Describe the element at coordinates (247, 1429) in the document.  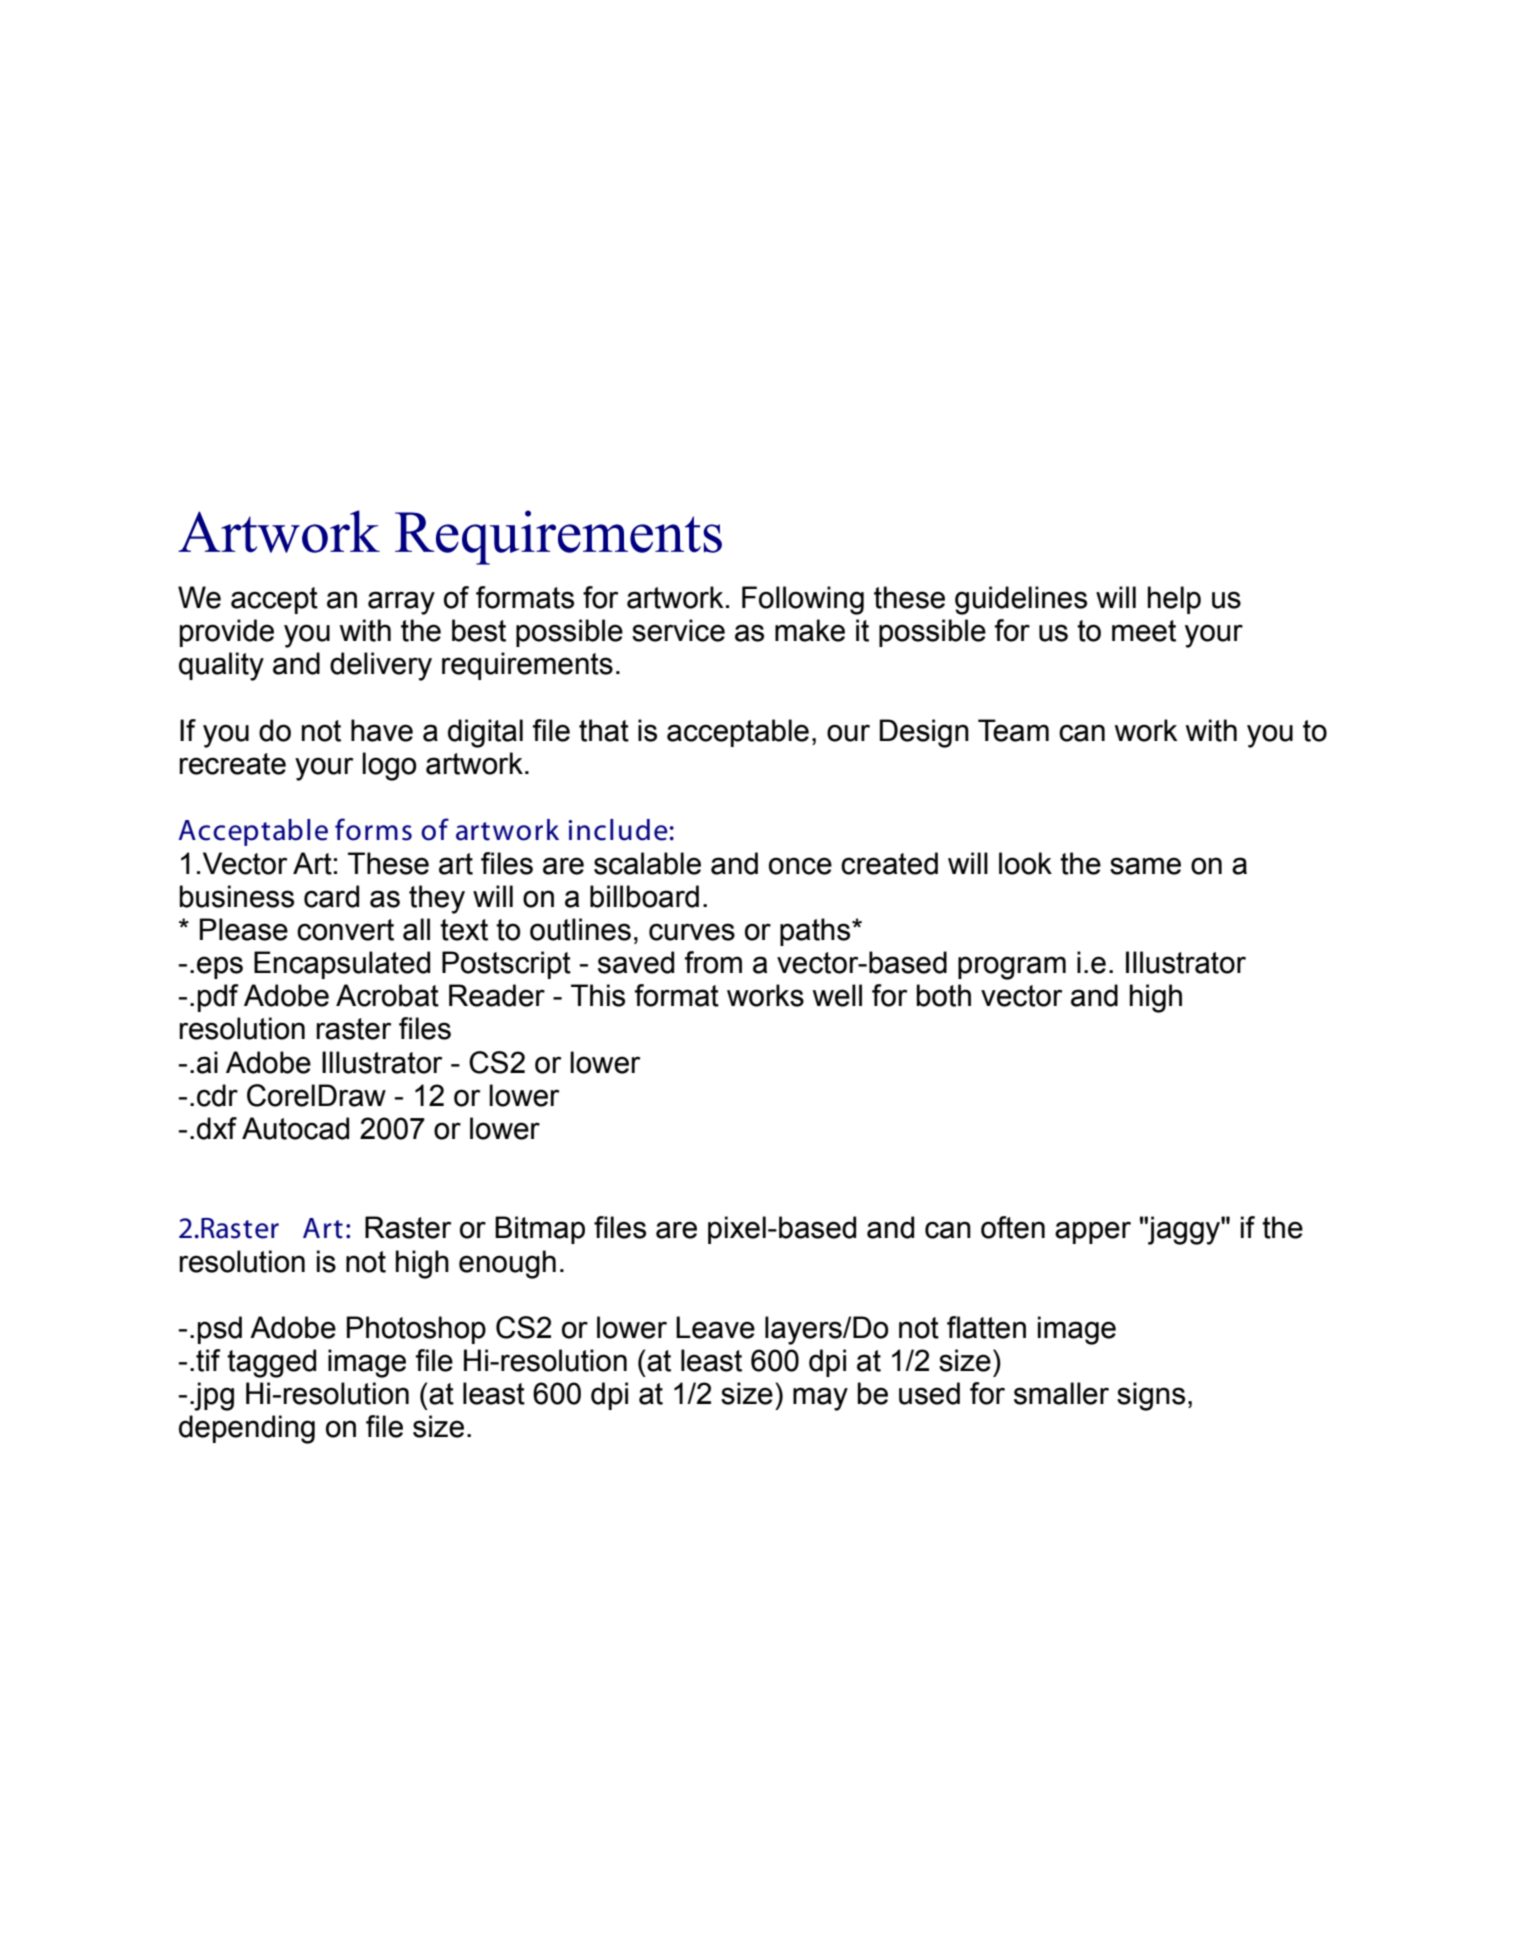
I see `depending` at that location.
